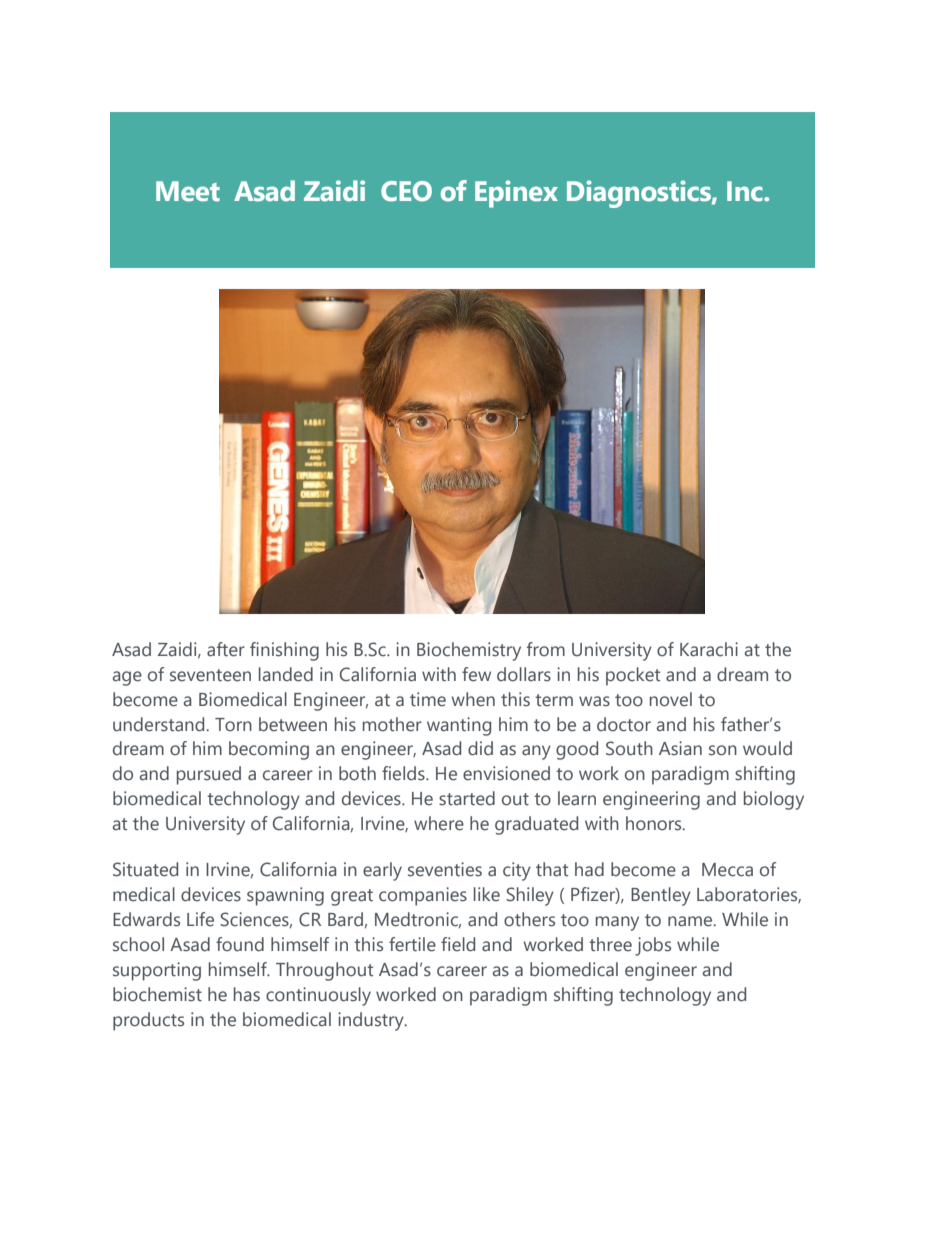 This screenshot has height=1233, width=952. I want to click on has, so click(247, 994).
